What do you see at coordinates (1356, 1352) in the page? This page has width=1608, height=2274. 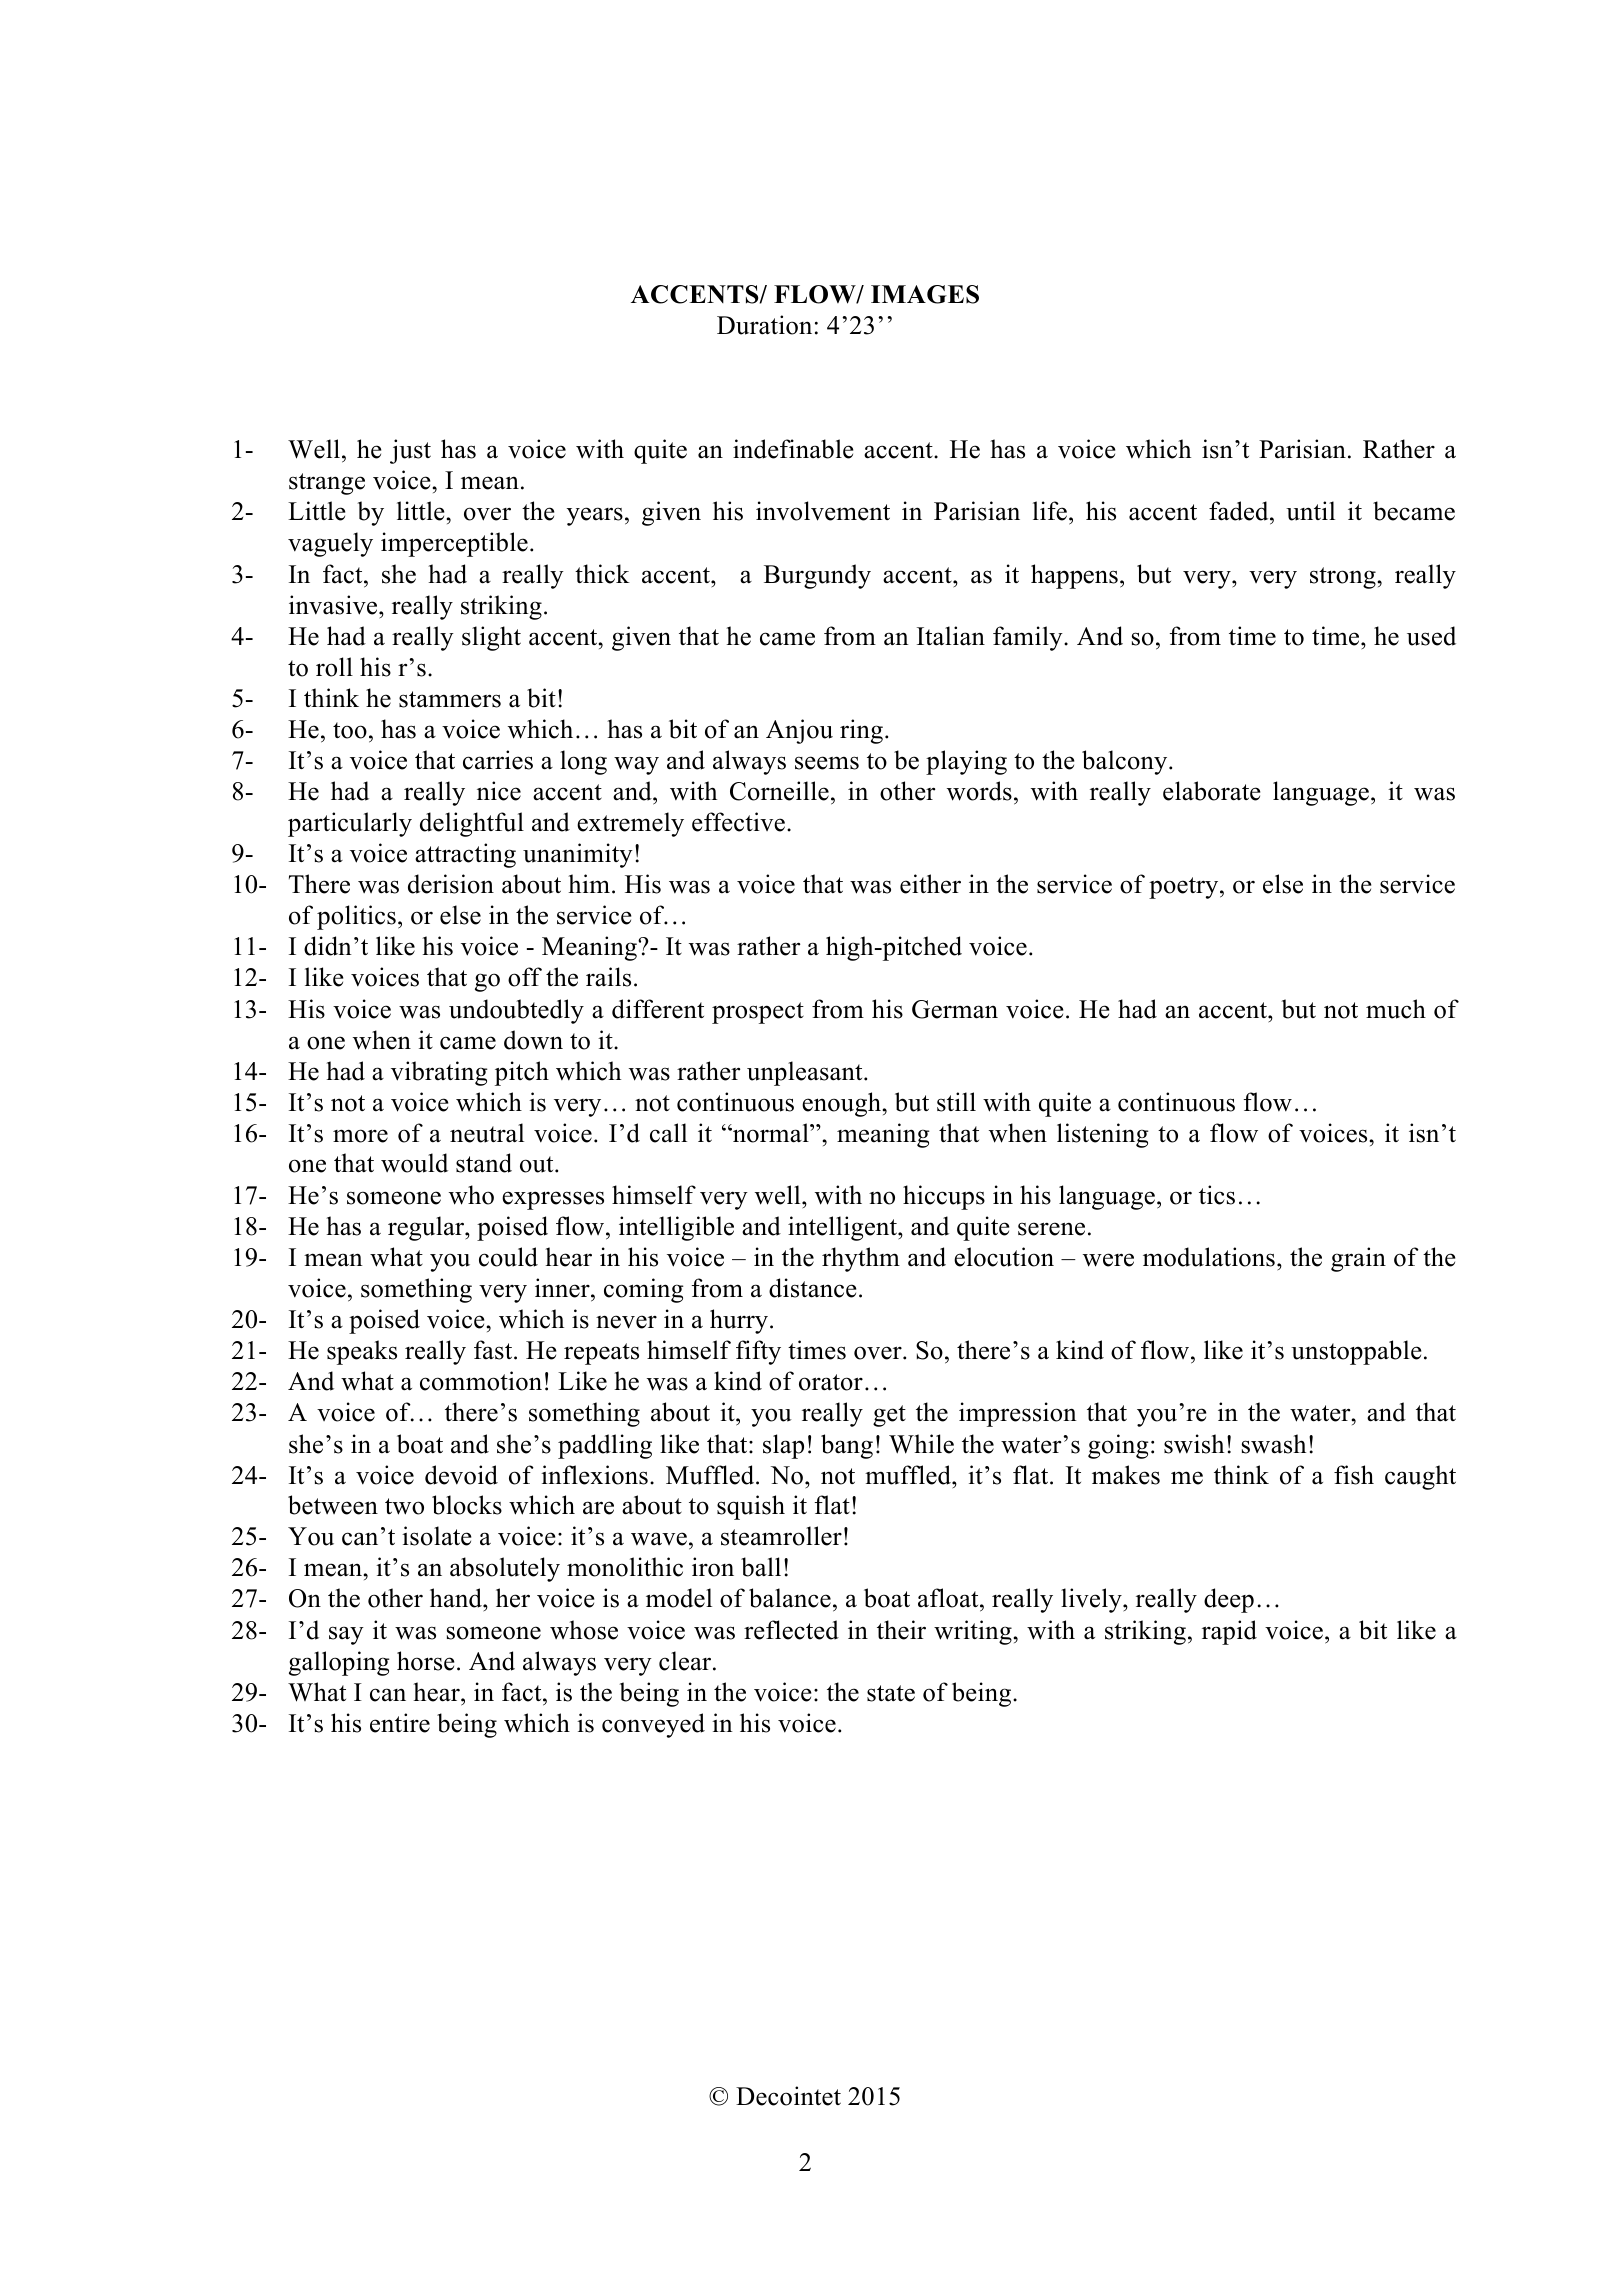 I see `unstoppable` at bounding box center [1356, 1352].
